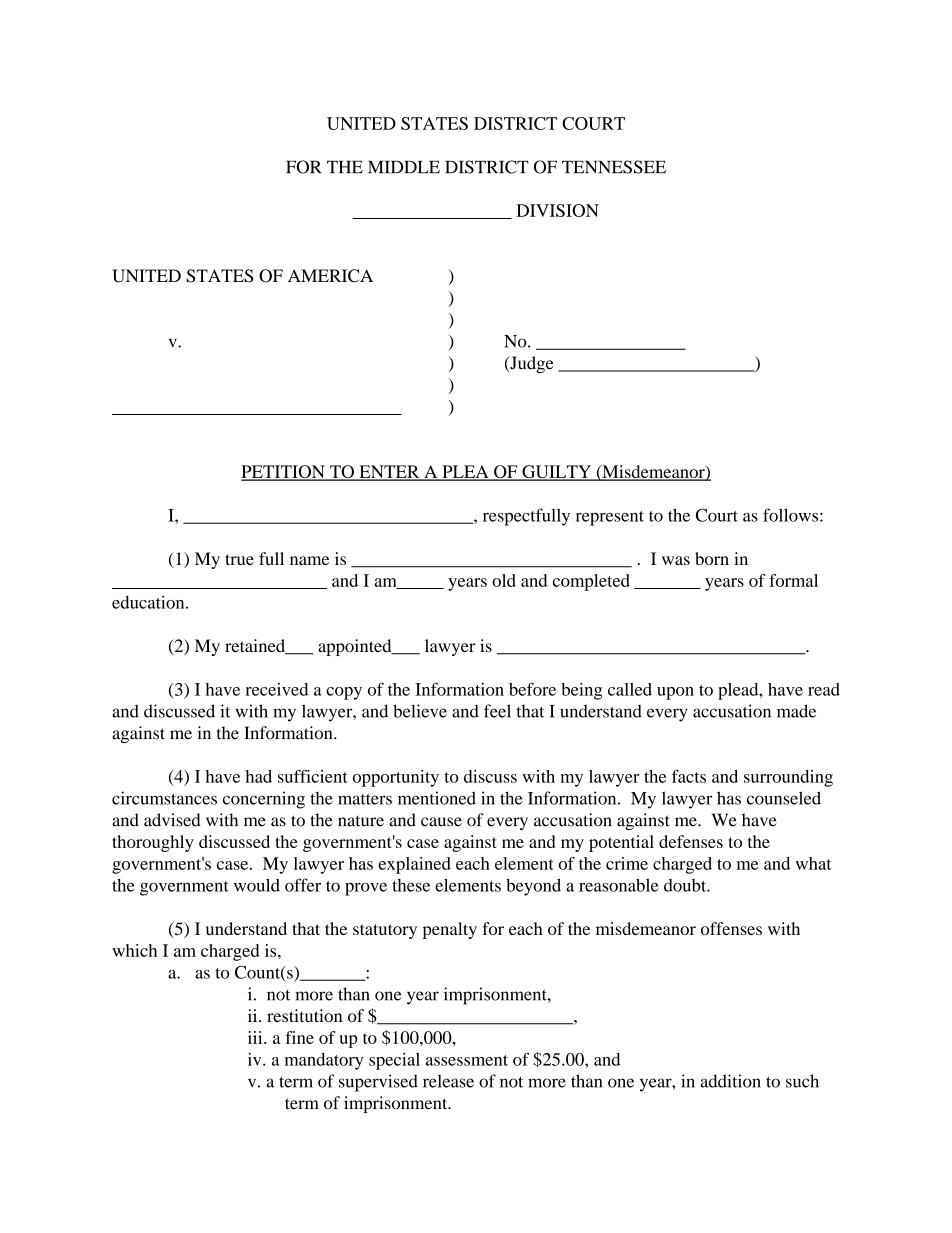  Describe the element at coordinates (557, 210) in the image. I see `DIVISION` at that location.
